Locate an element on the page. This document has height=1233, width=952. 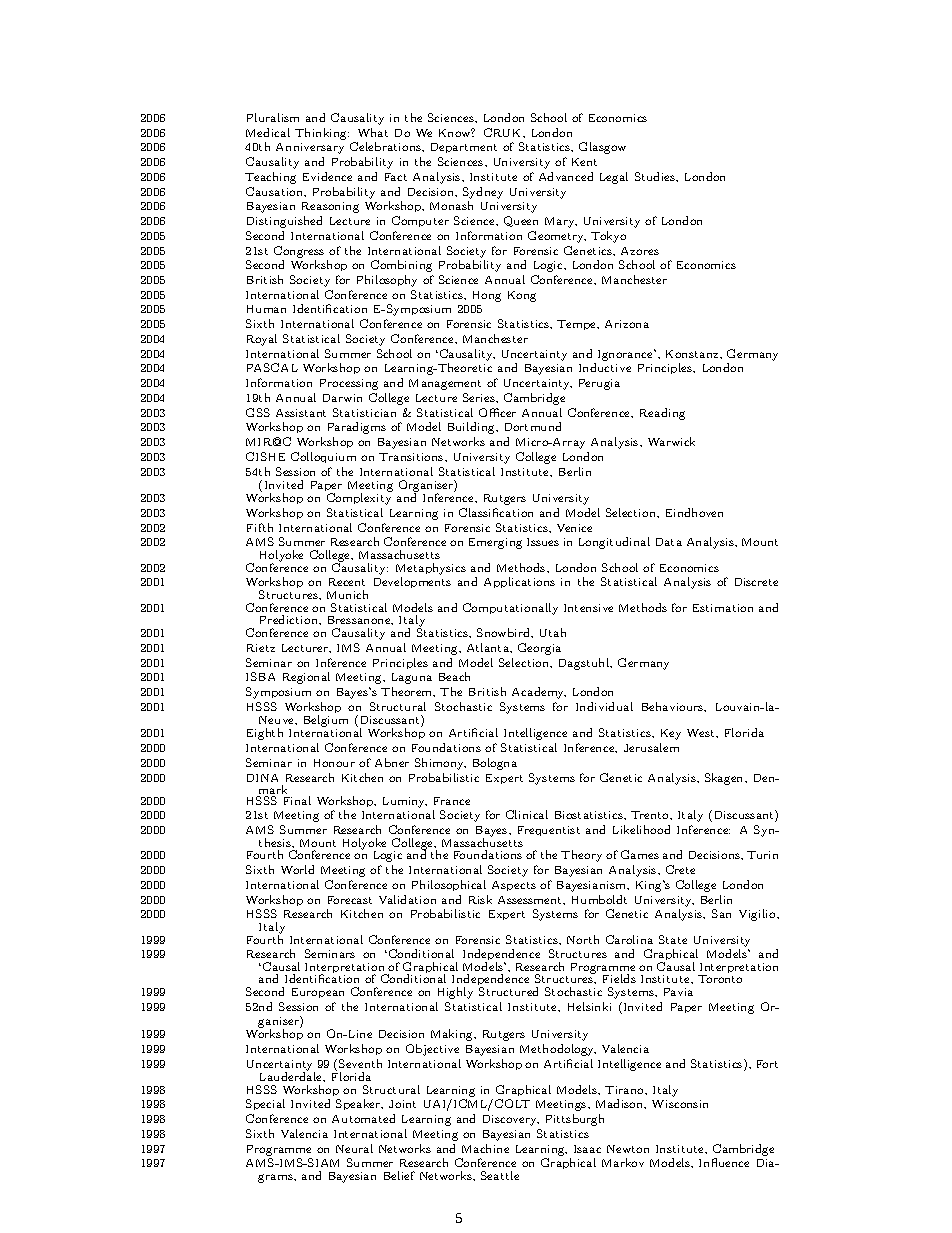
Eindhoven is located at coordinates (694, 512).
